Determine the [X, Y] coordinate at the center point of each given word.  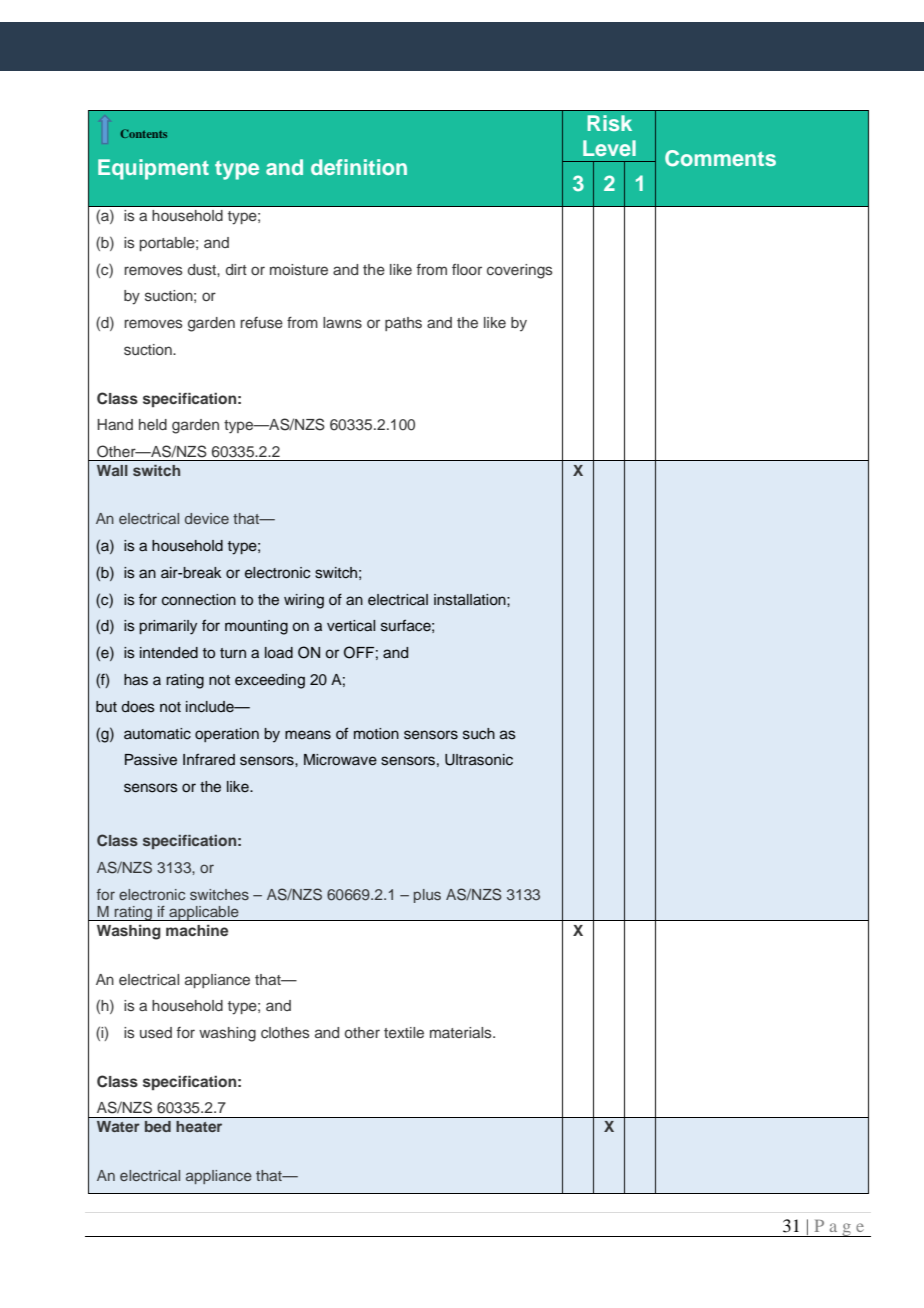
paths [403, 324]
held [153, 424]
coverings [520, 271]
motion [376, 734]
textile [404, 1032]
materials [462, 1032]
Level [609, 148]
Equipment [153, 169]
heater [199, 1126]
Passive [151, 760]
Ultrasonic [479, 760]
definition [359, 167]
